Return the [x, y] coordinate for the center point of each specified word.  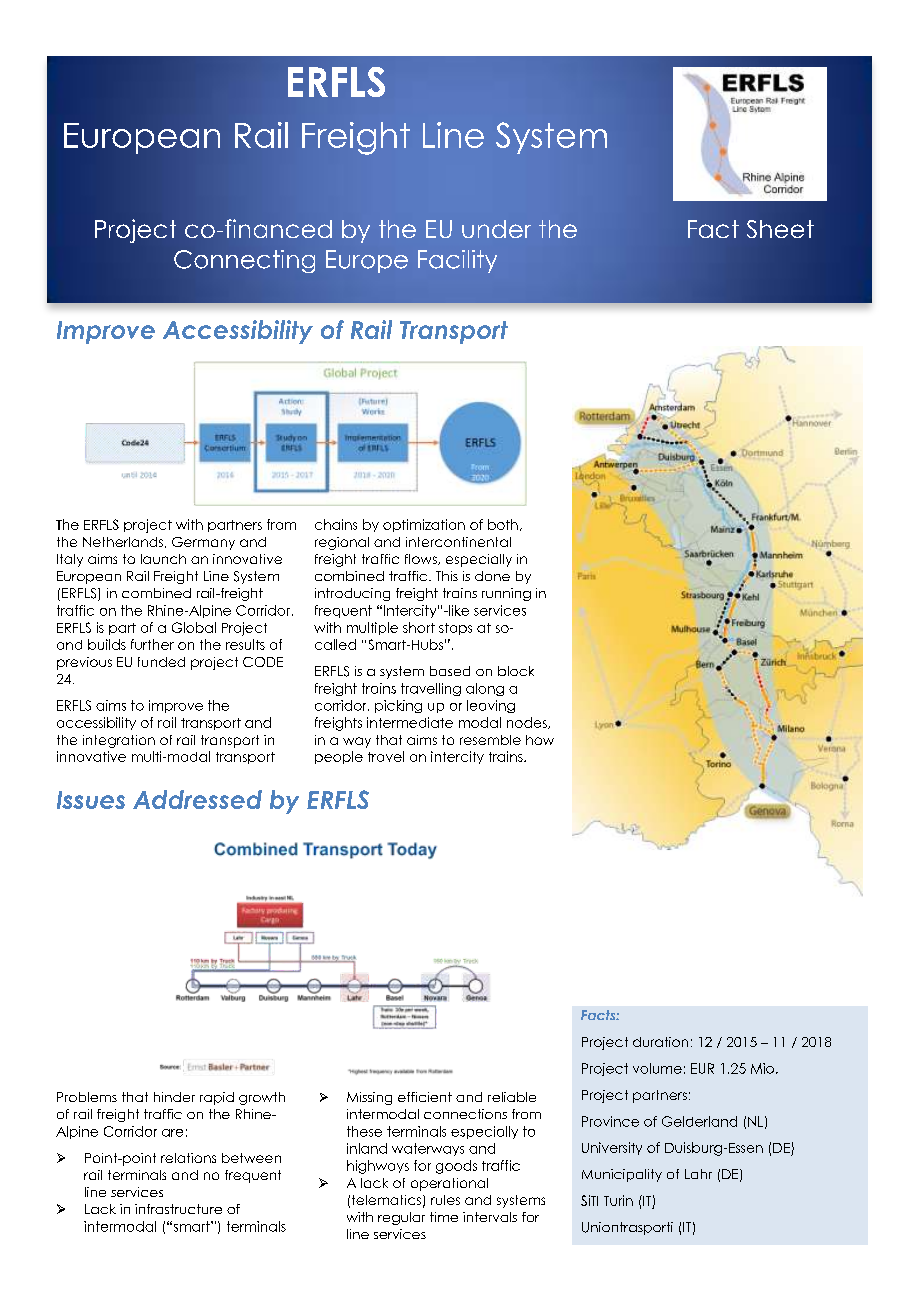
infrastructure [178, 1209]
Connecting [244, 261]
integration [119, 741]
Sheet [780, 229]
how [540, 740]
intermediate [410, 722]
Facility [457, 261]
